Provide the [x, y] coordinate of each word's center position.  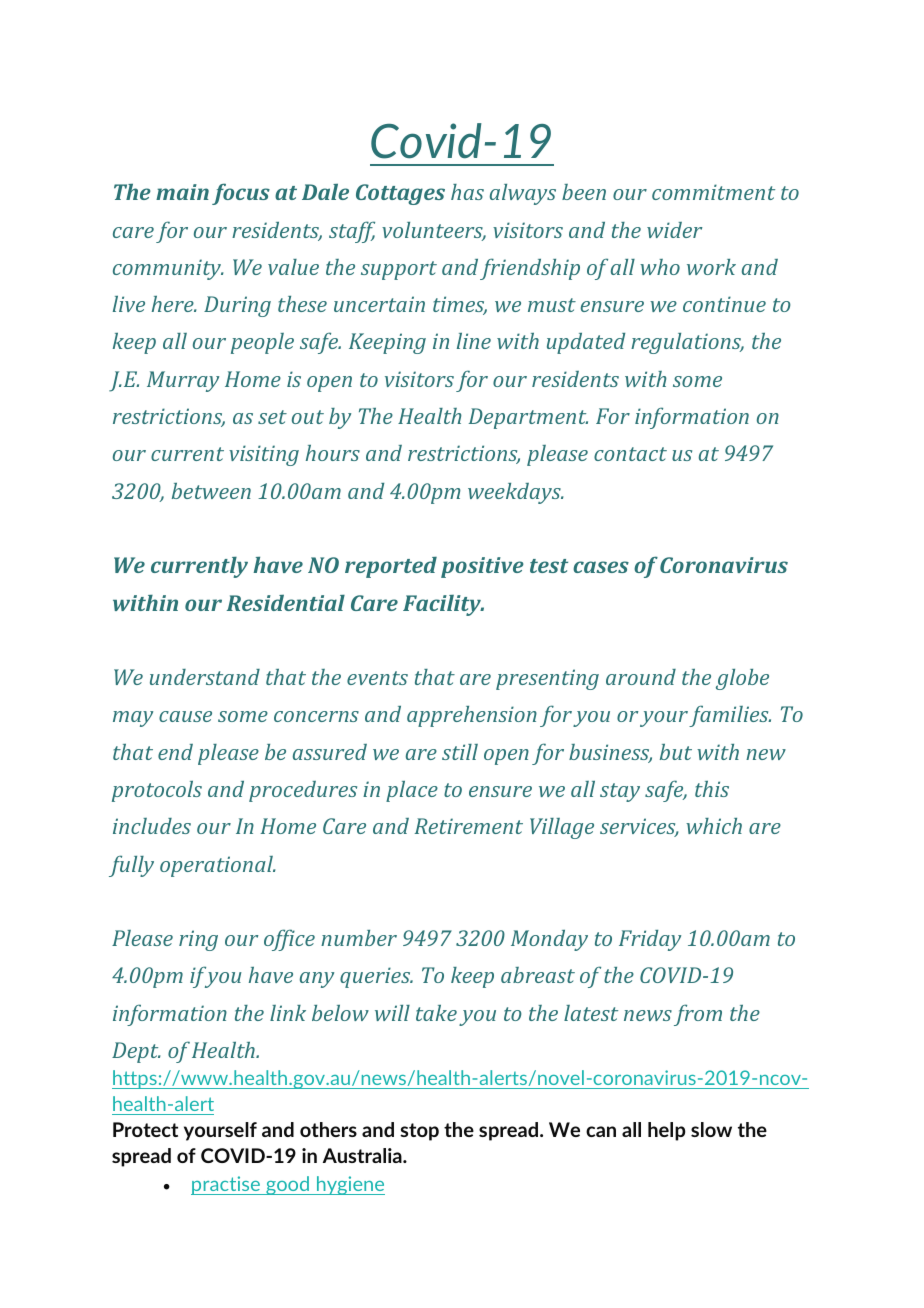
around [641, 677]
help [666, 1131]
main [182, 192]
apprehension [472, 716]
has [467, 192]
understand [205, 677]
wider [675, 230]
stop [419, 1132]
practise [226, 1185]
